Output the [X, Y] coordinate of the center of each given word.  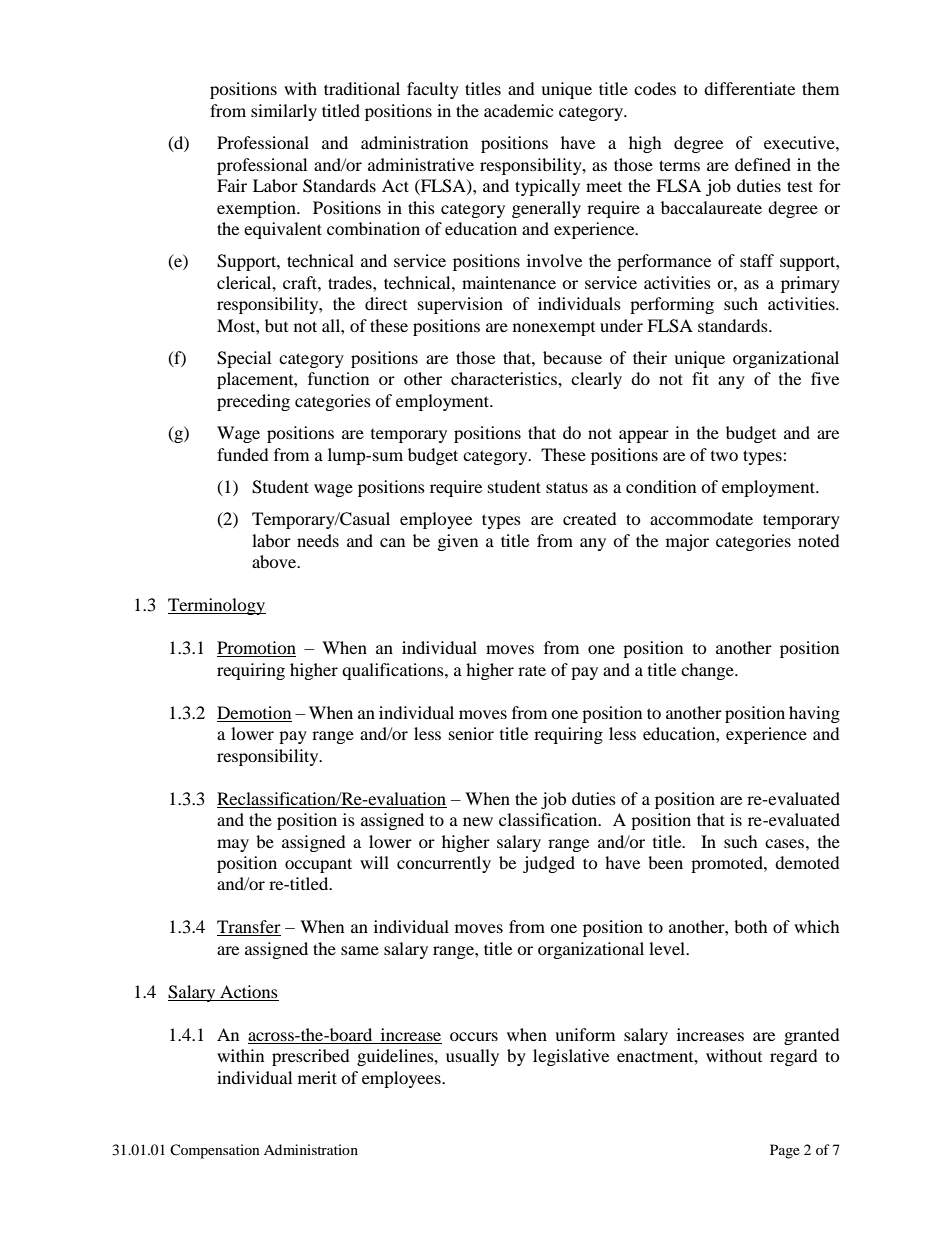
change [708, 671]
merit [317, 1077]
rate [532, 670]
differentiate [749, 88]
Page [785, 1151]
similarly [284, 112]
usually [472, 1057]
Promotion [256, 649]
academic [518, 110]
